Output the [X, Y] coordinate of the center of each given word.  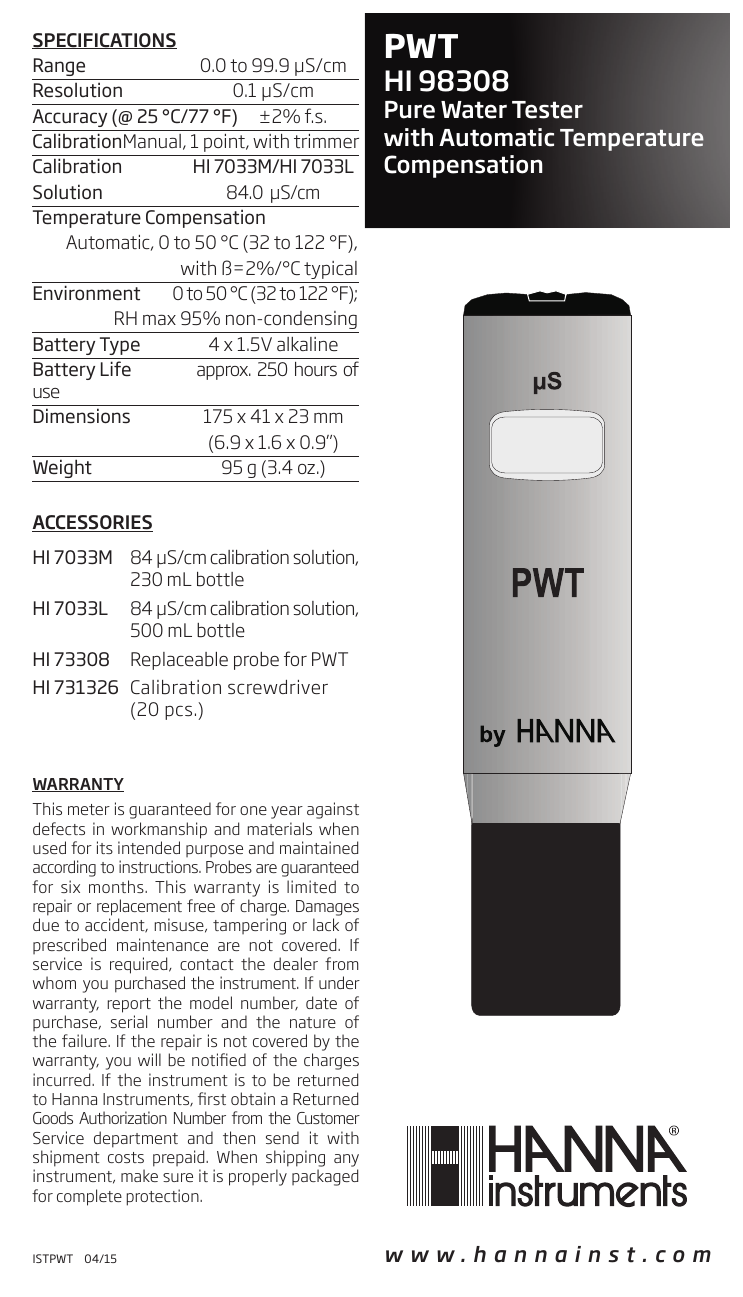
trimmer [326, 141]
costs [126, 1157]
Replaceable [179, 661]
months [117, 886]
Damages [327, 908]
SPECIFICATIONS [104, 41]
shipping [295, 1160]
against [333, 810]
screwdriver [278, 687]
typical [330, 270]
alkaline [307, 344]
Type [120, 346]
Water [474, 110]
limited [311, 886]
